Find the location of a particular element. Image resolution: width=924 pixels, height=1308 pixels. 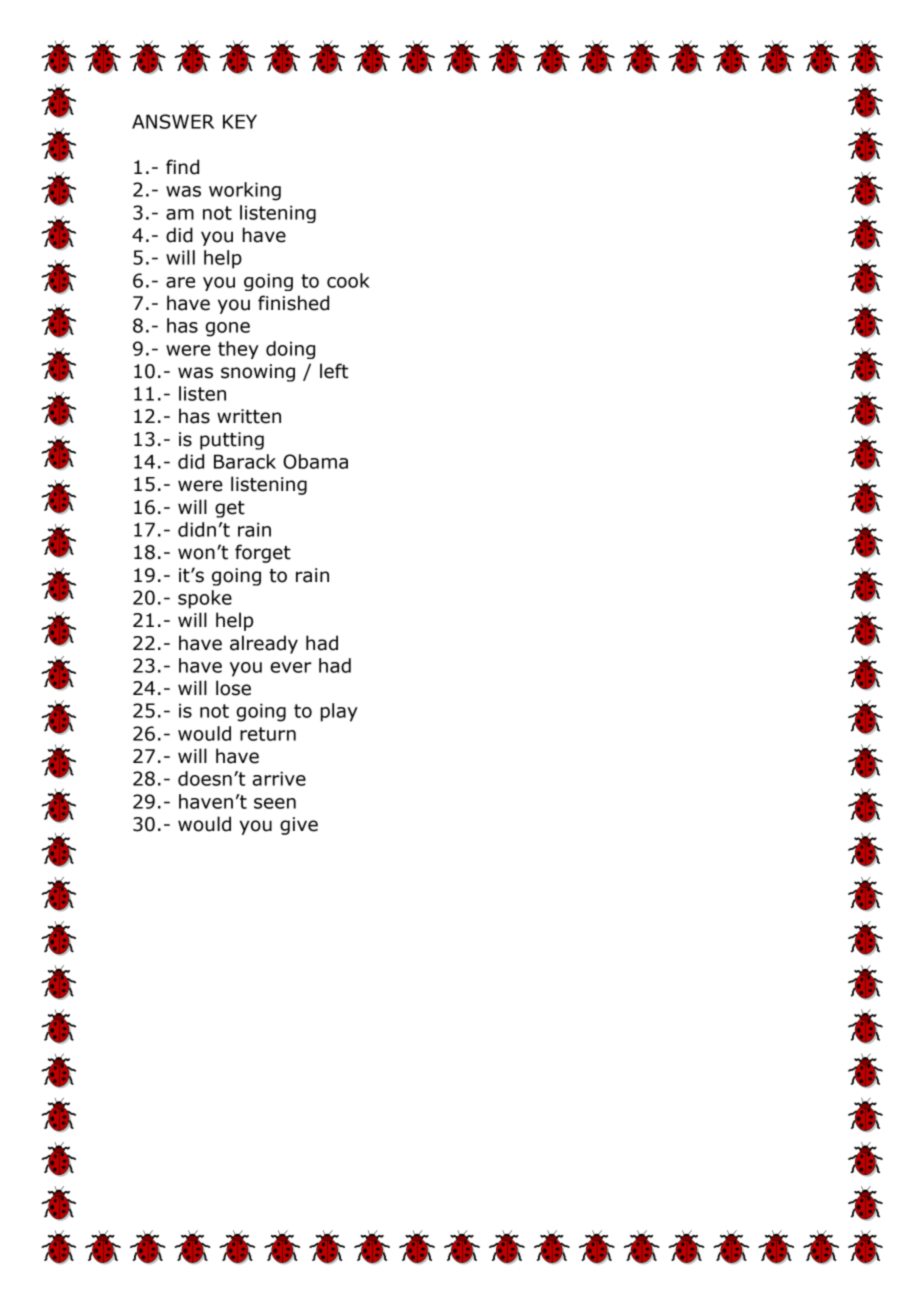

lose is located at coordinates (233, 688).
